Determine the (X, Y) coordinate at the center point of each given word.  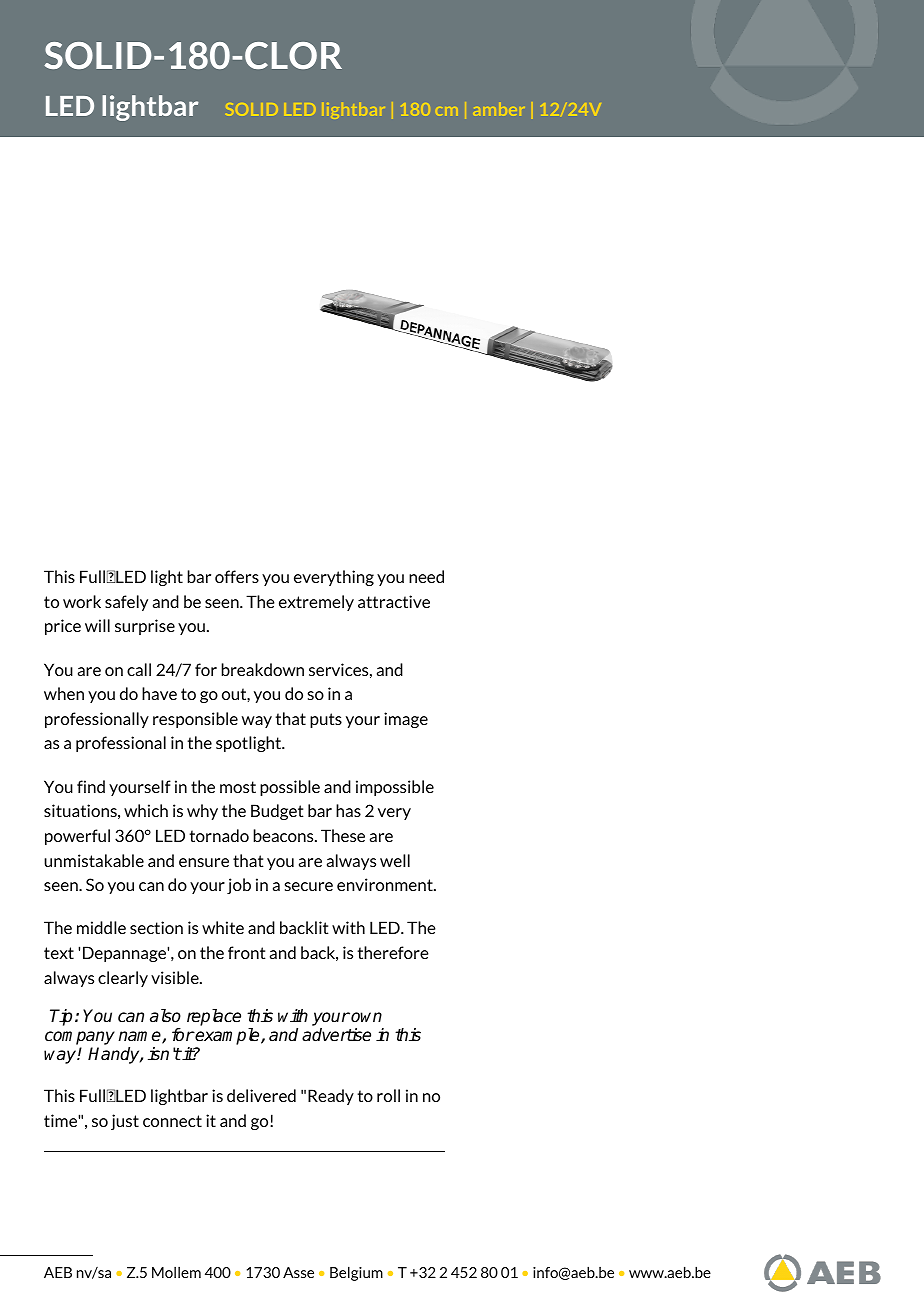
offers (237, 576)
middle (101, 927)
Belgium (356, 1273)
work (82, 601)
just (125, 1122)
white (223, 927)
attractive (394, 601)
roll (388, 1095)
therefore (393, 952)
